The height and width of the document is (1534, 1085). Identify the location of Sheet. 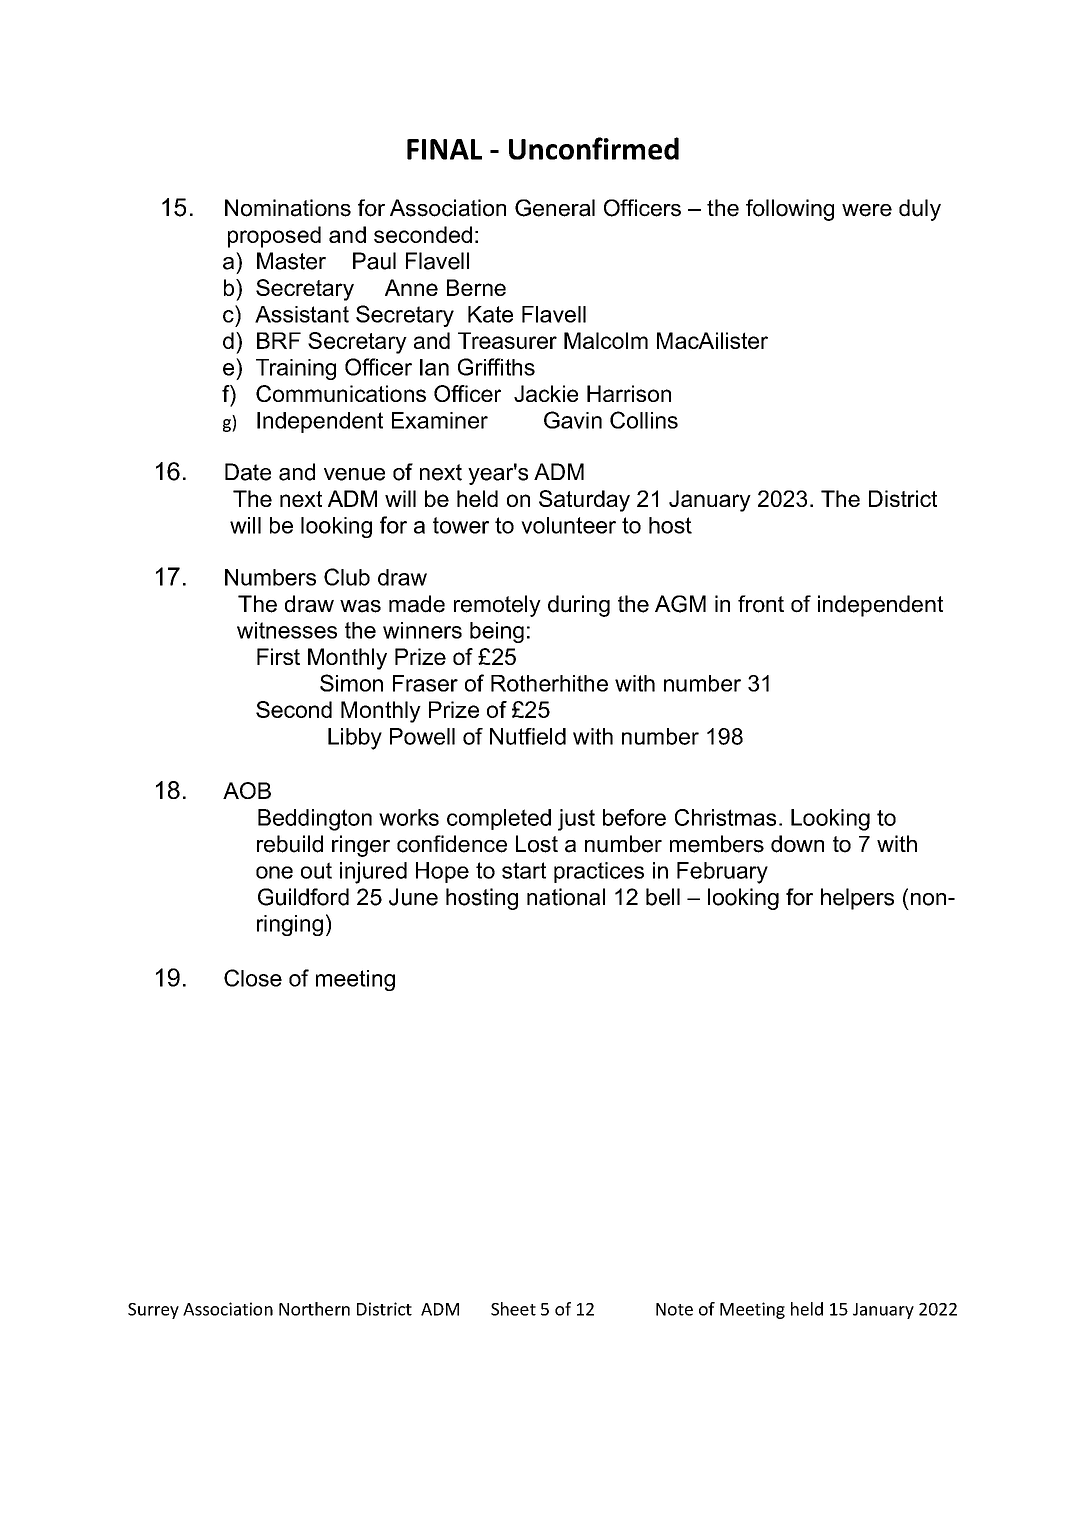
(513, 1309).
